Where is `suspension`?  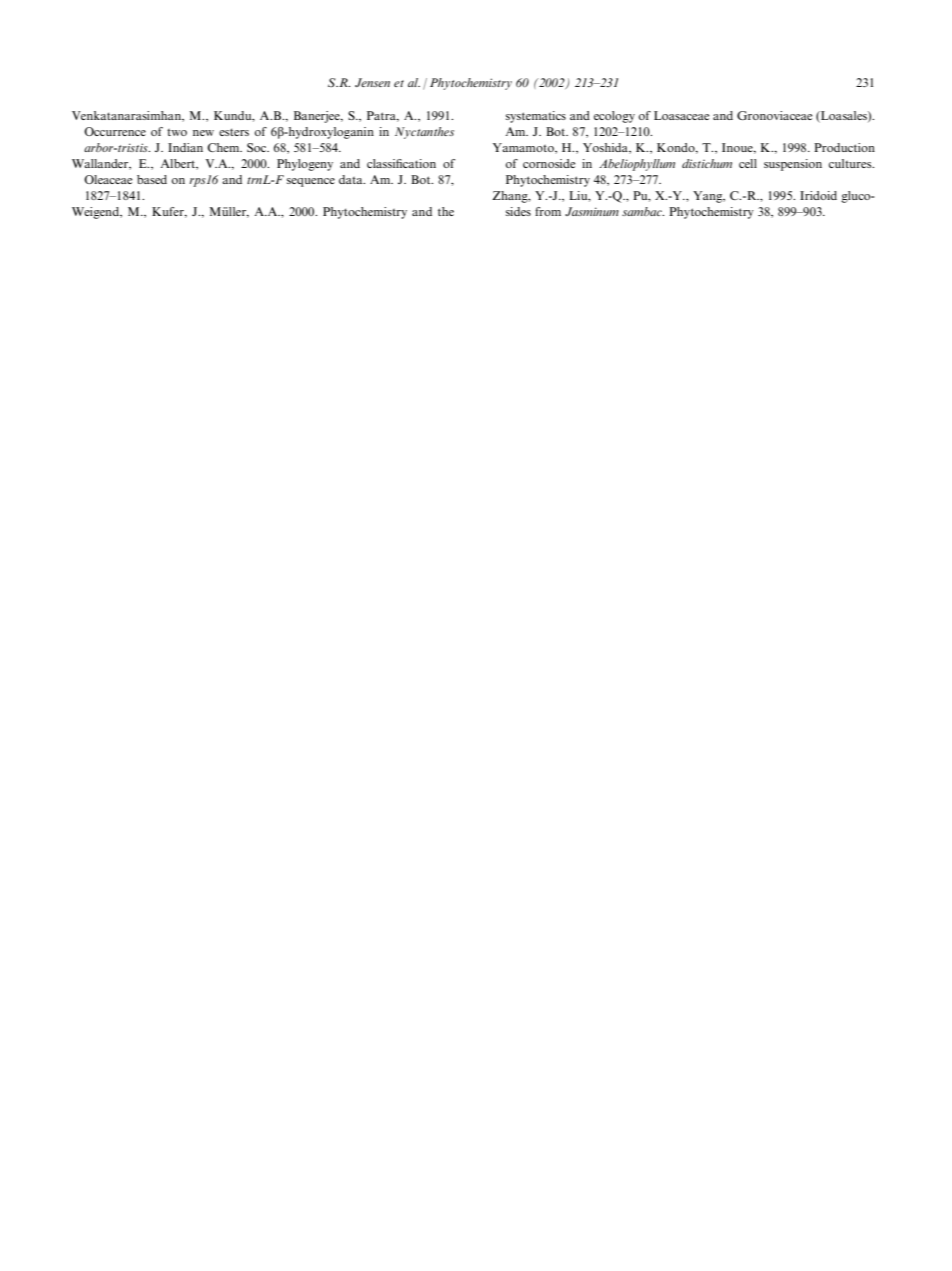 suspension is located at coordinates (793, 165).
